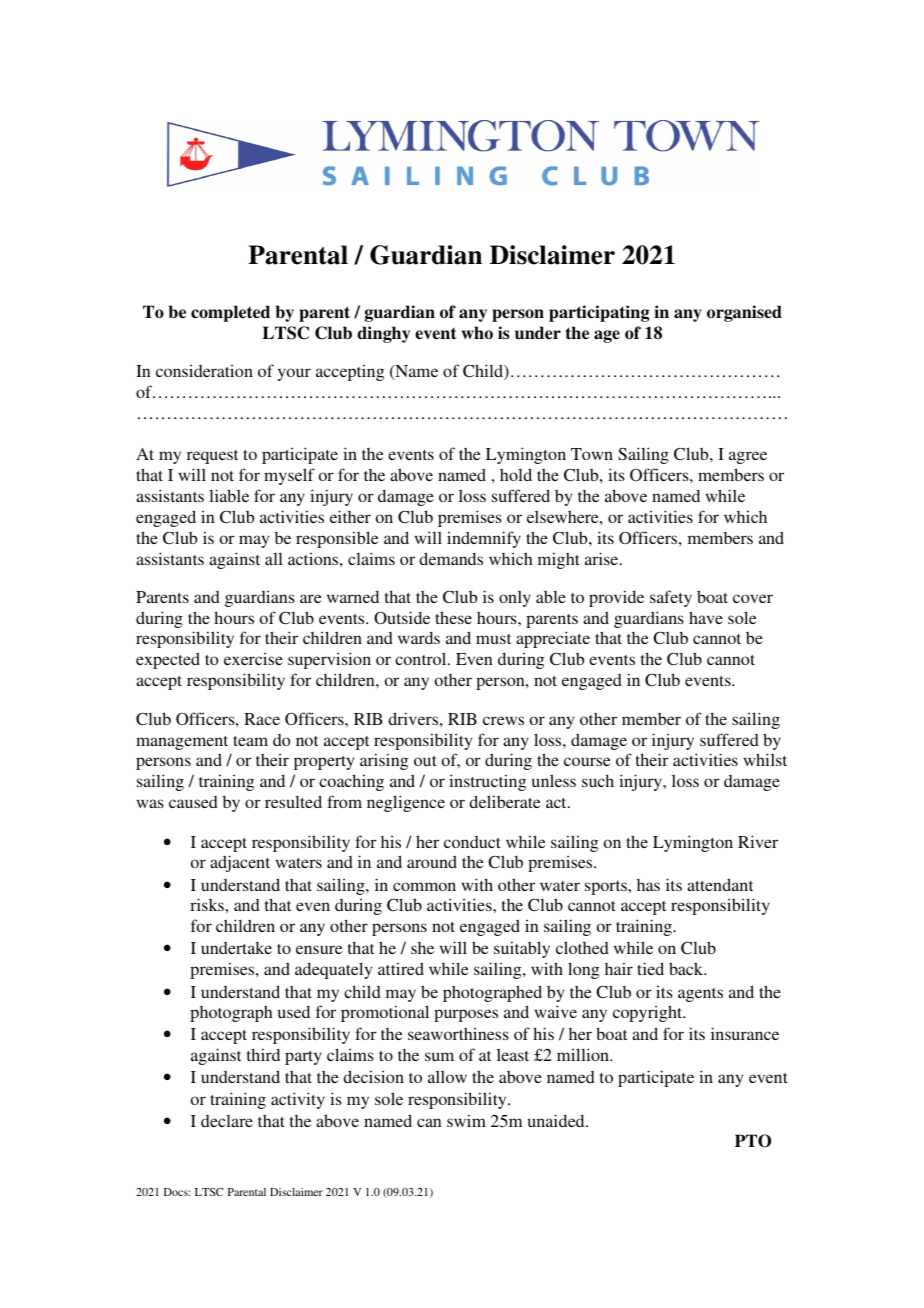 This screenshot has width=924, height=1308. What do you see at coordinates (227, 1121) in the screenshot?
I see `declare` at bounding box center [227, 1121].
